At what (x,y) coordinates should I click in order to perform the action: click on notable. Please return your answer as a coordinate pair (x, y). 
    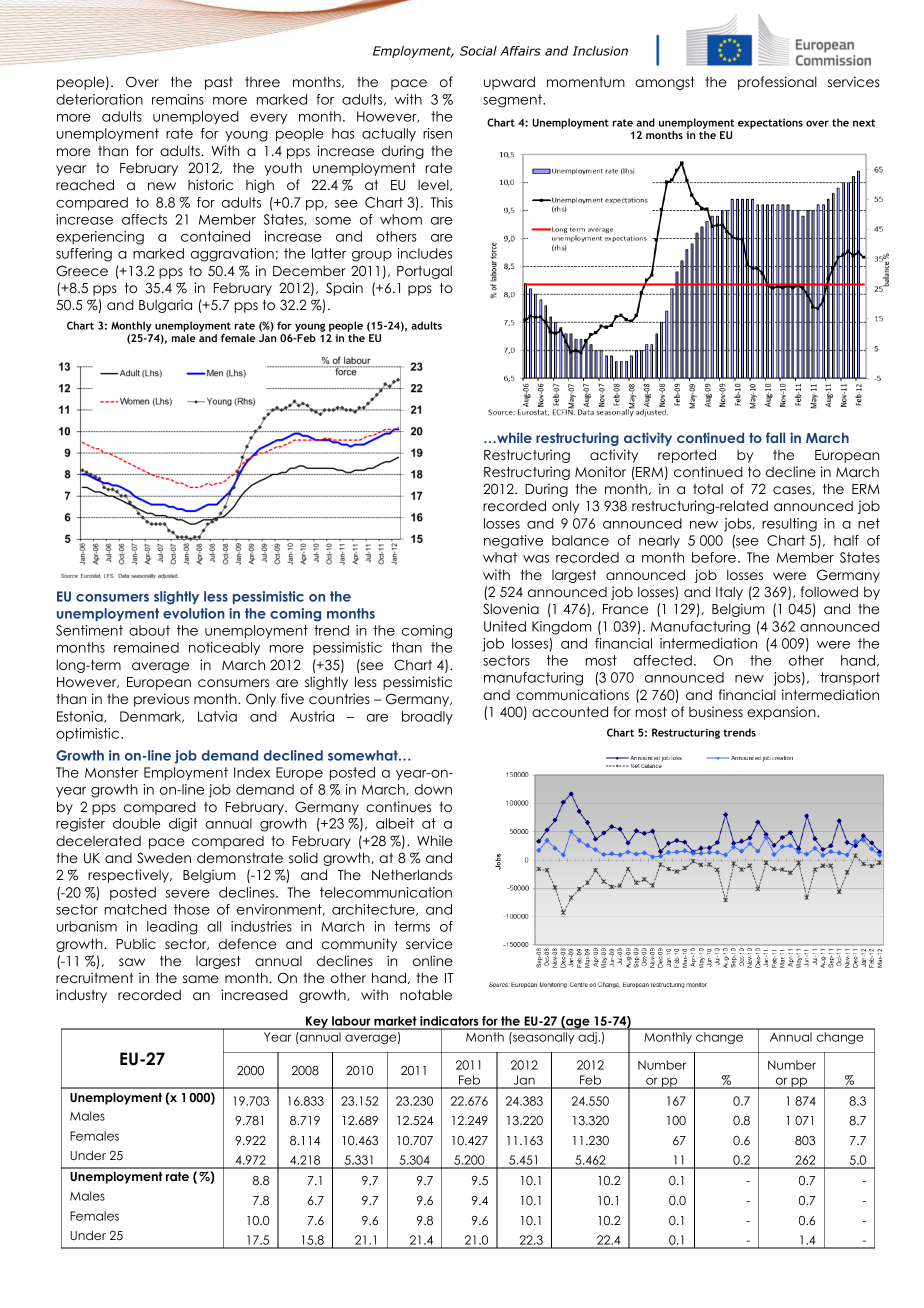
    Looking at the image, I should click on (426, 994).
